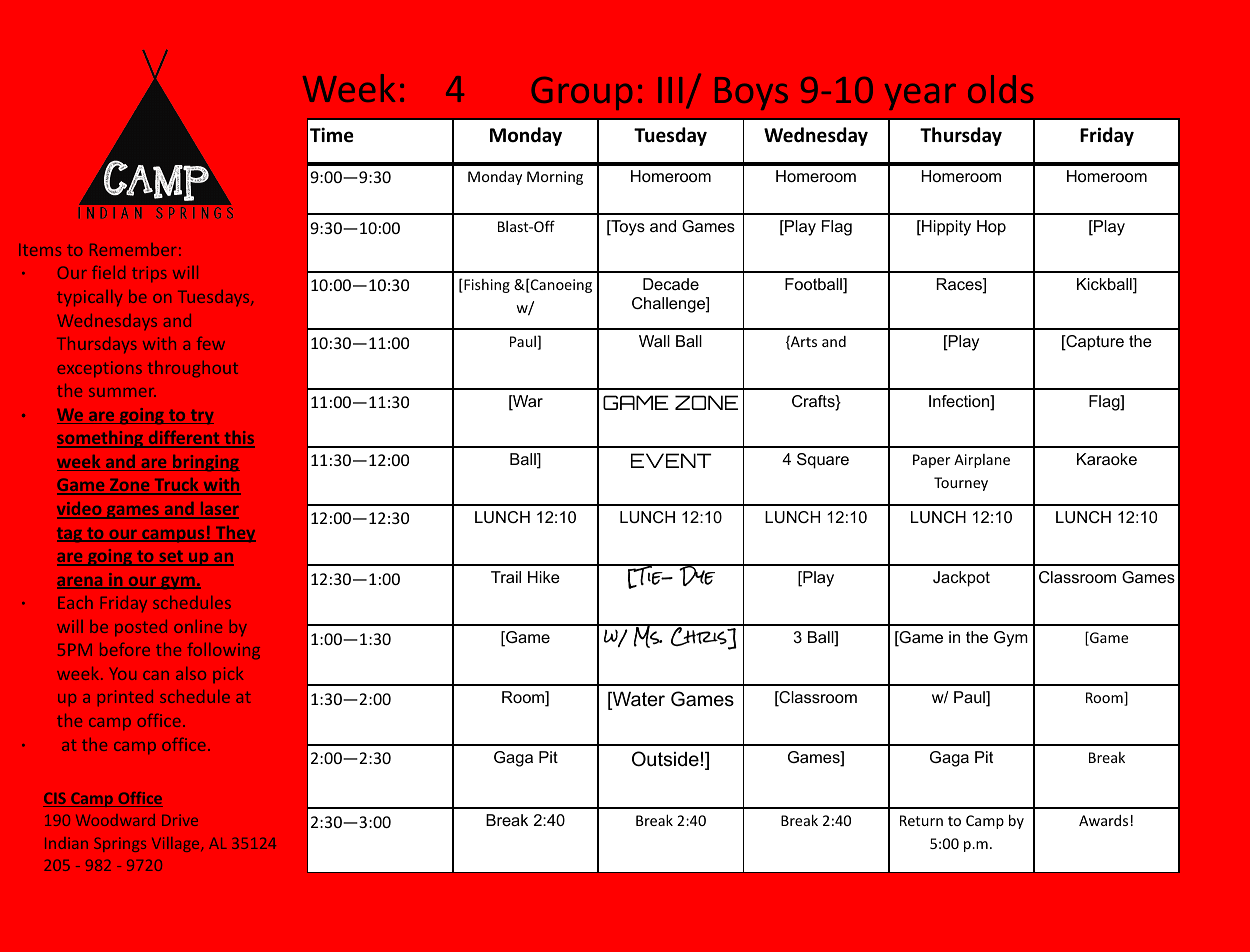  What do you see at coordinates (921, 820) in the document?
I see `Return` at bounding box center [921, 820].
